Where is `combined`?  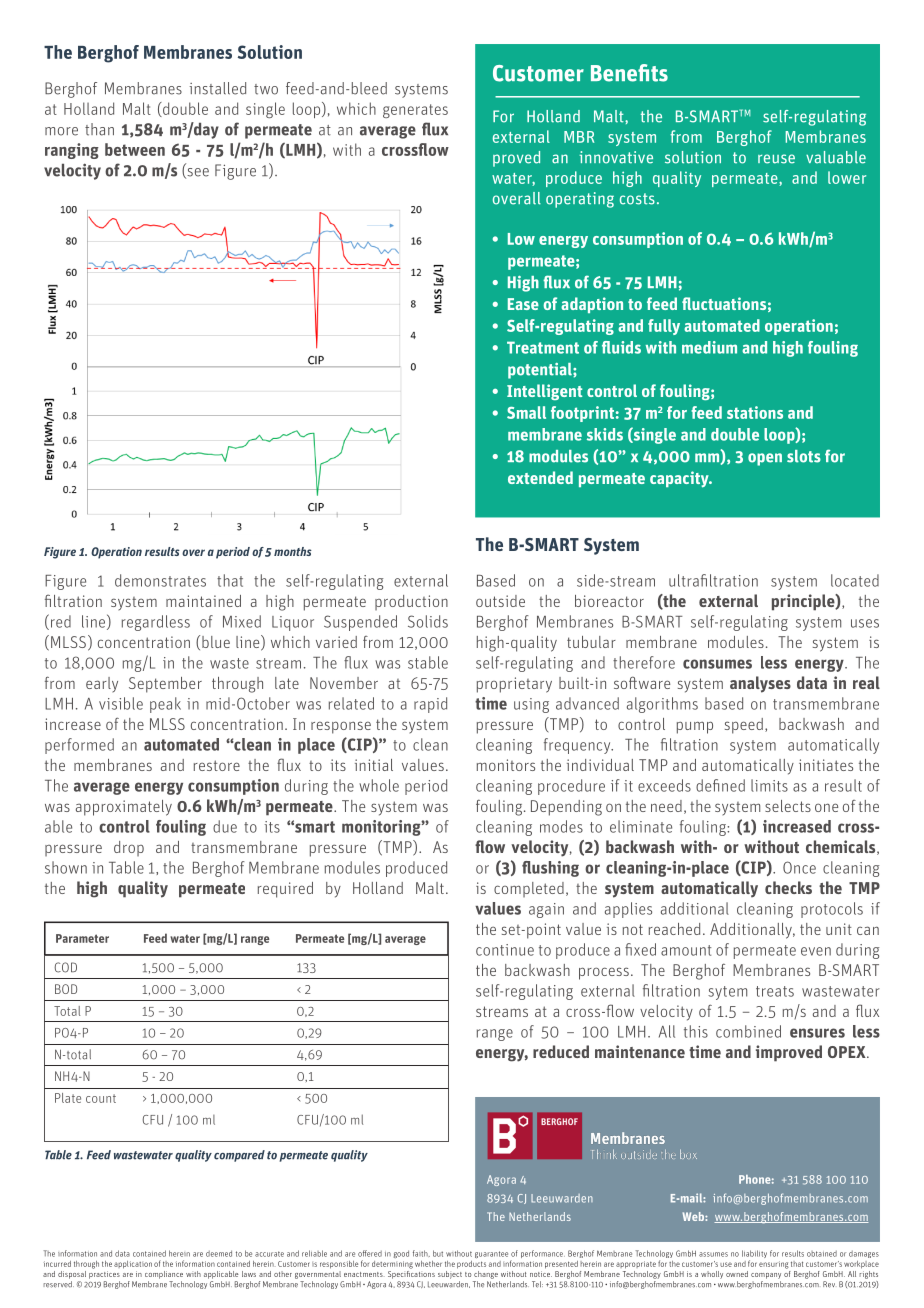 combined is located at coordinates (748, 1031).
